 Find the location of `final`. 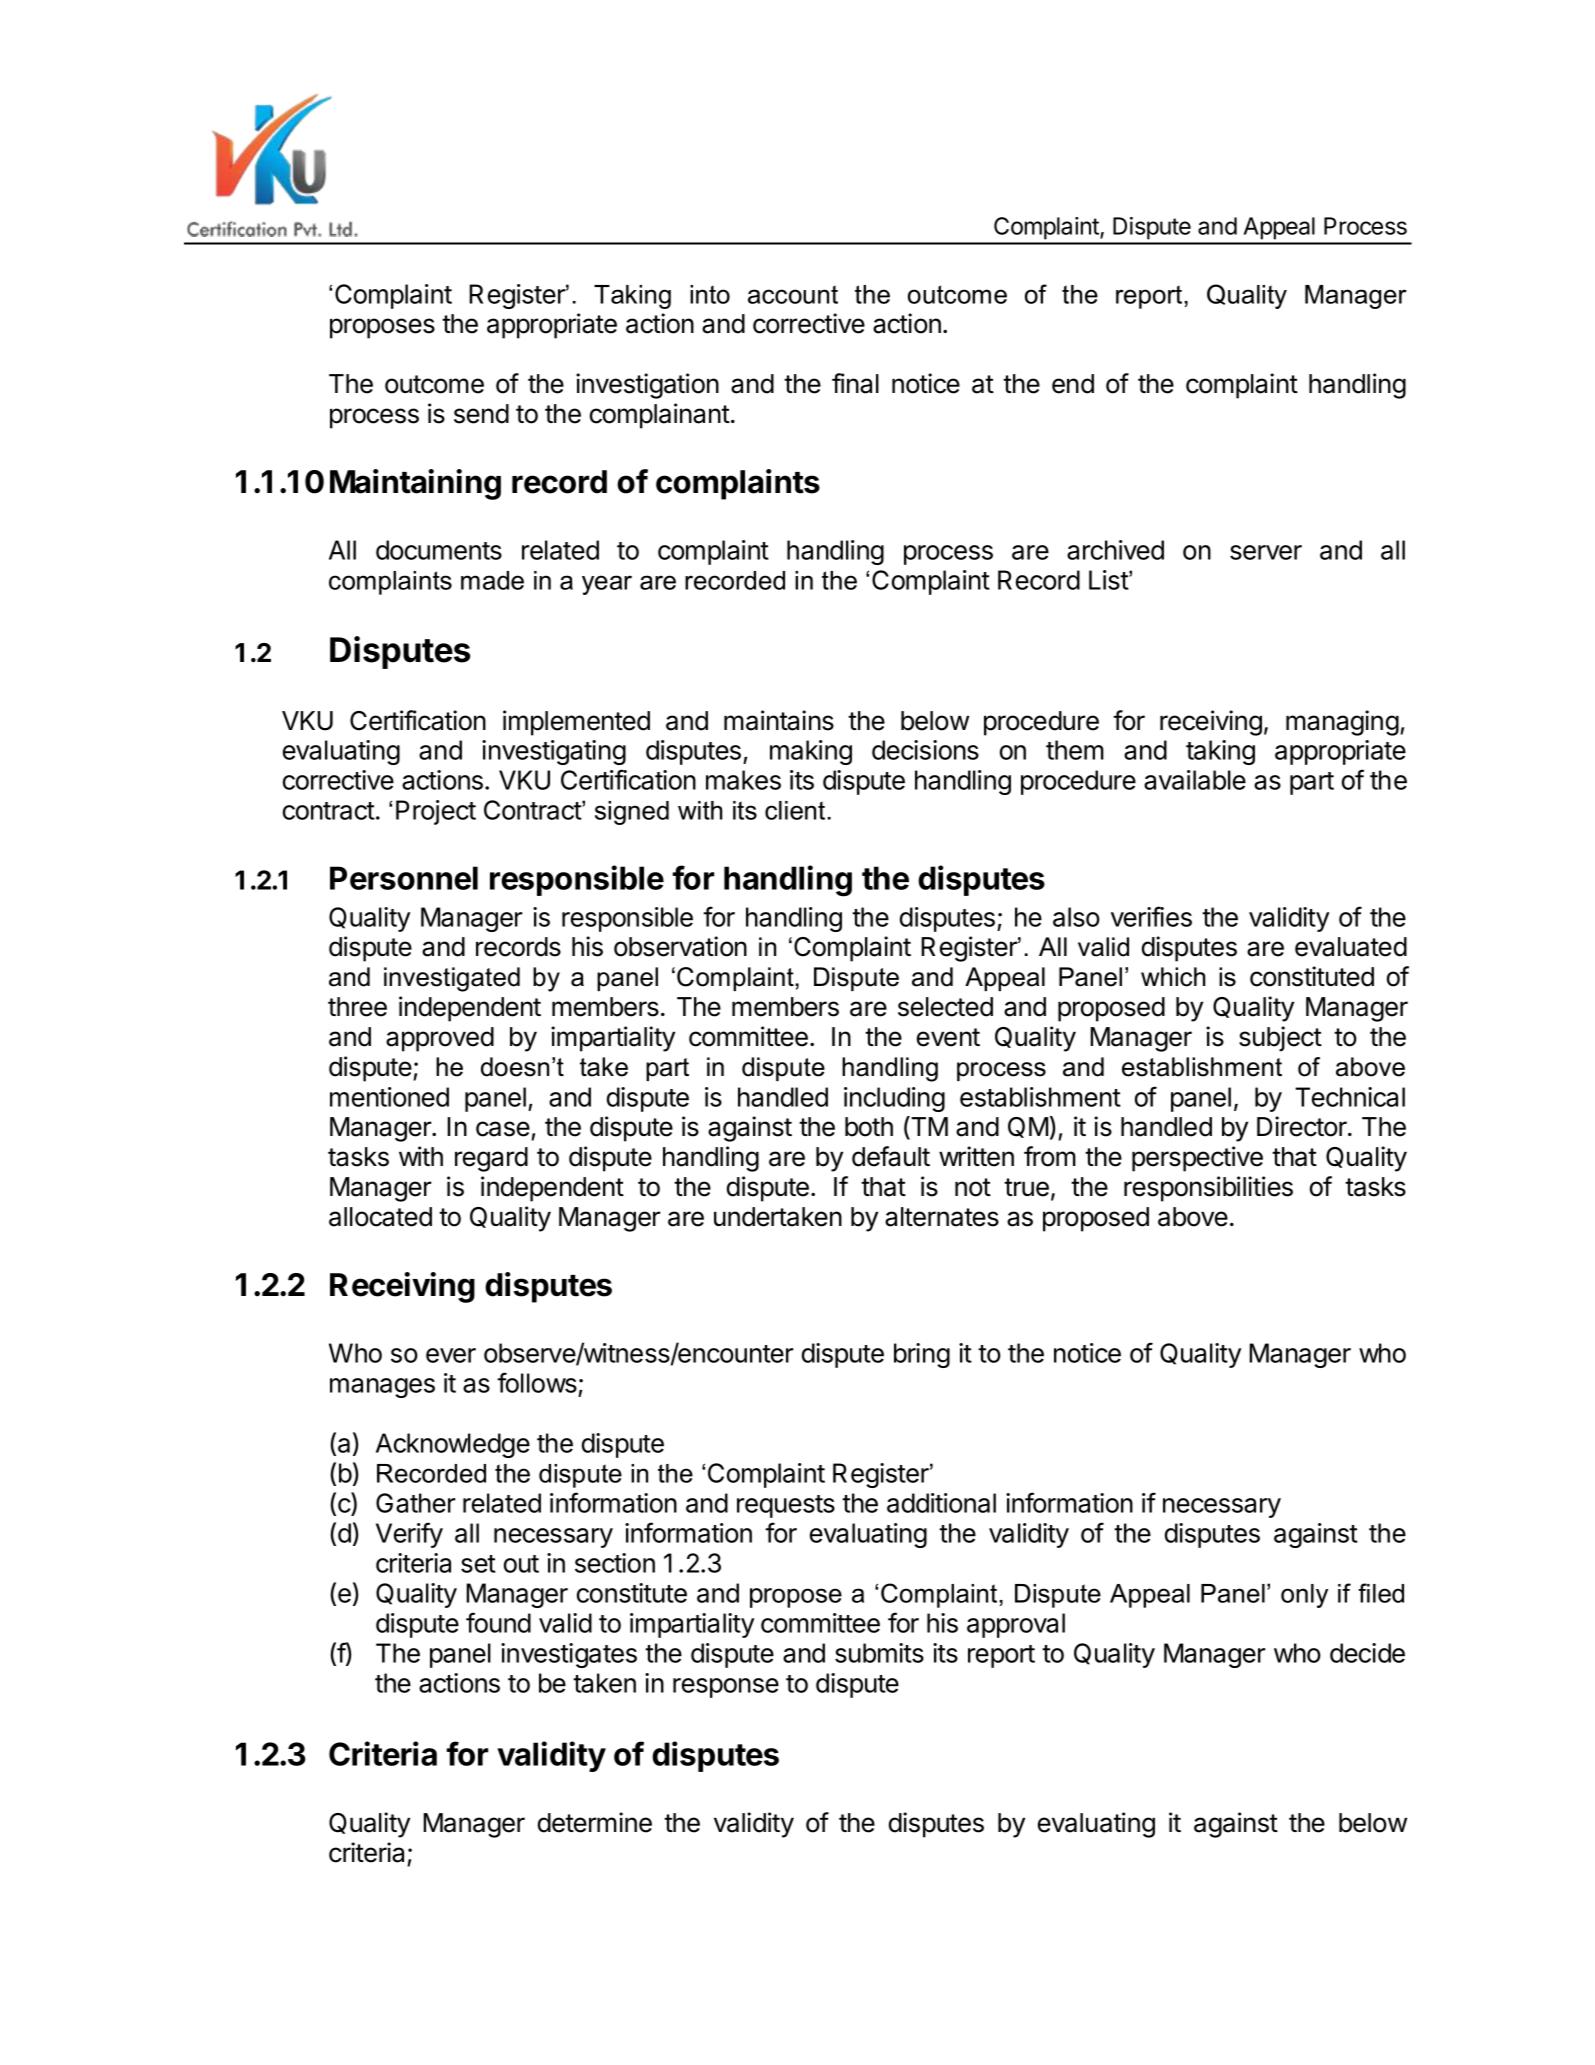

final is located at coordinates (855, 383).
